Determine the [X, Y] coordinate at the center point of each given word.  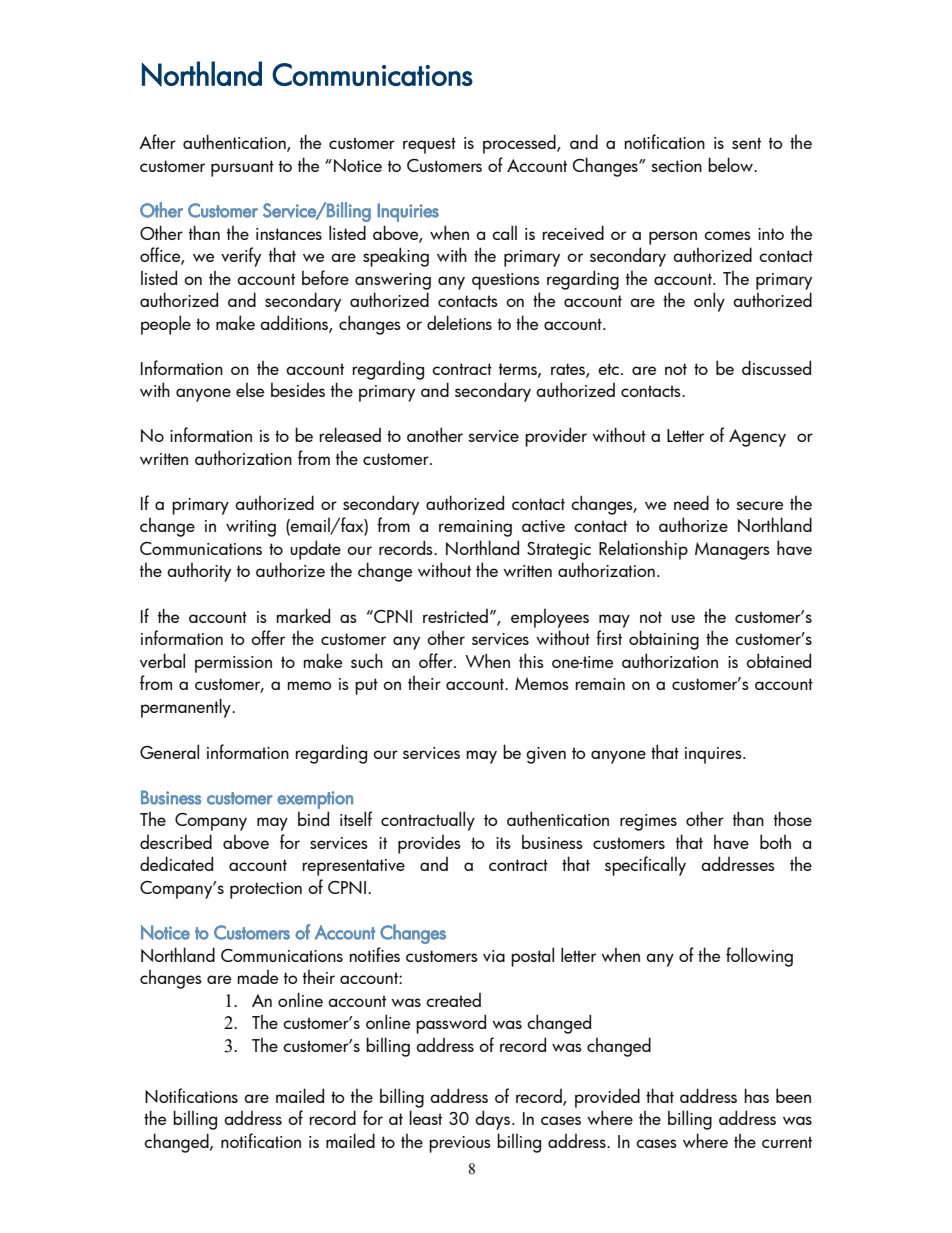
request [429, 145]
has [757, 1095]
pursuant [242, 168]
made [258, 977]
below [731, 164]
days [492, 1120]
